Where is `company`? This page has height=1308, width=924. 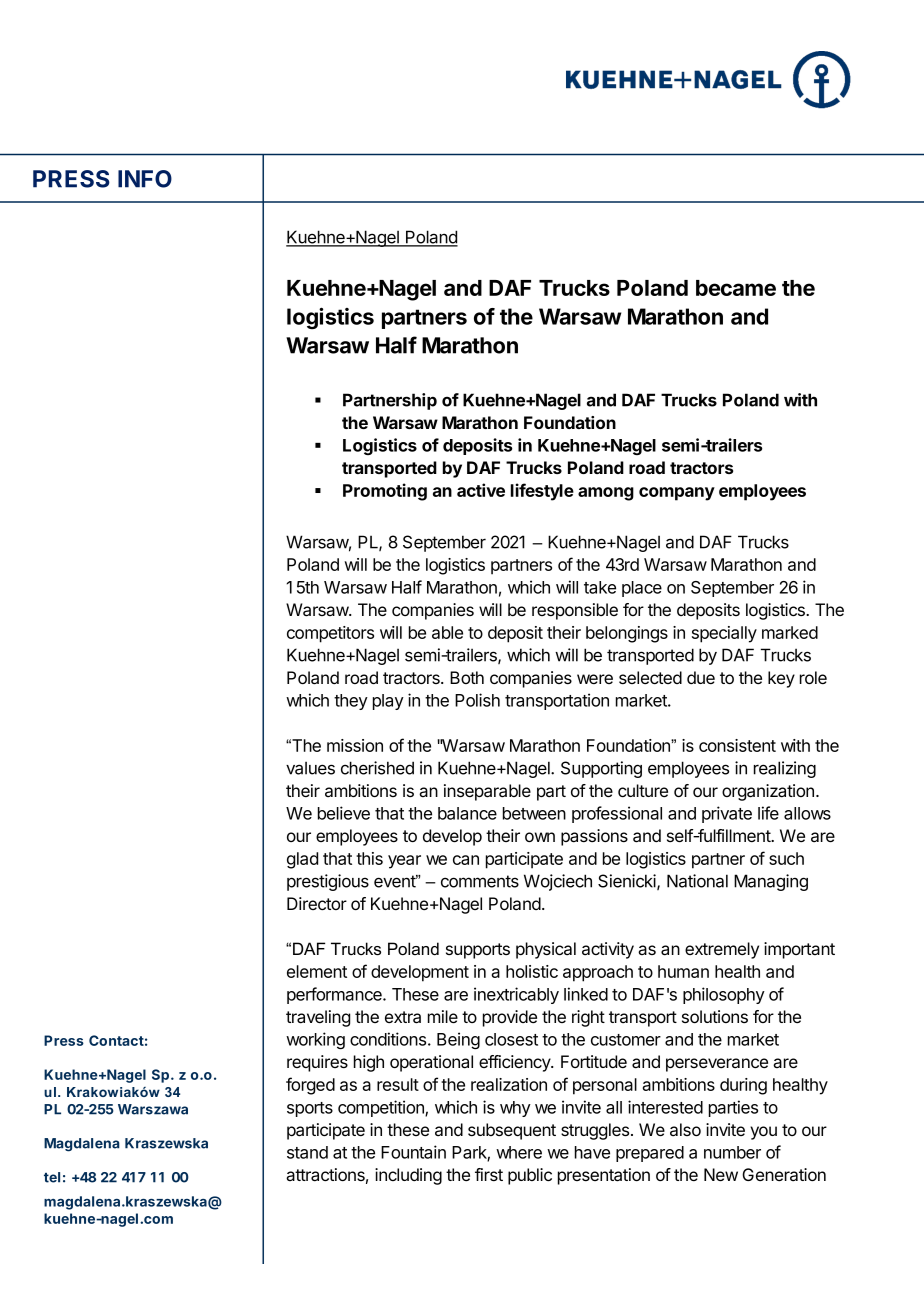 company is located at coordinates (677, 494).
